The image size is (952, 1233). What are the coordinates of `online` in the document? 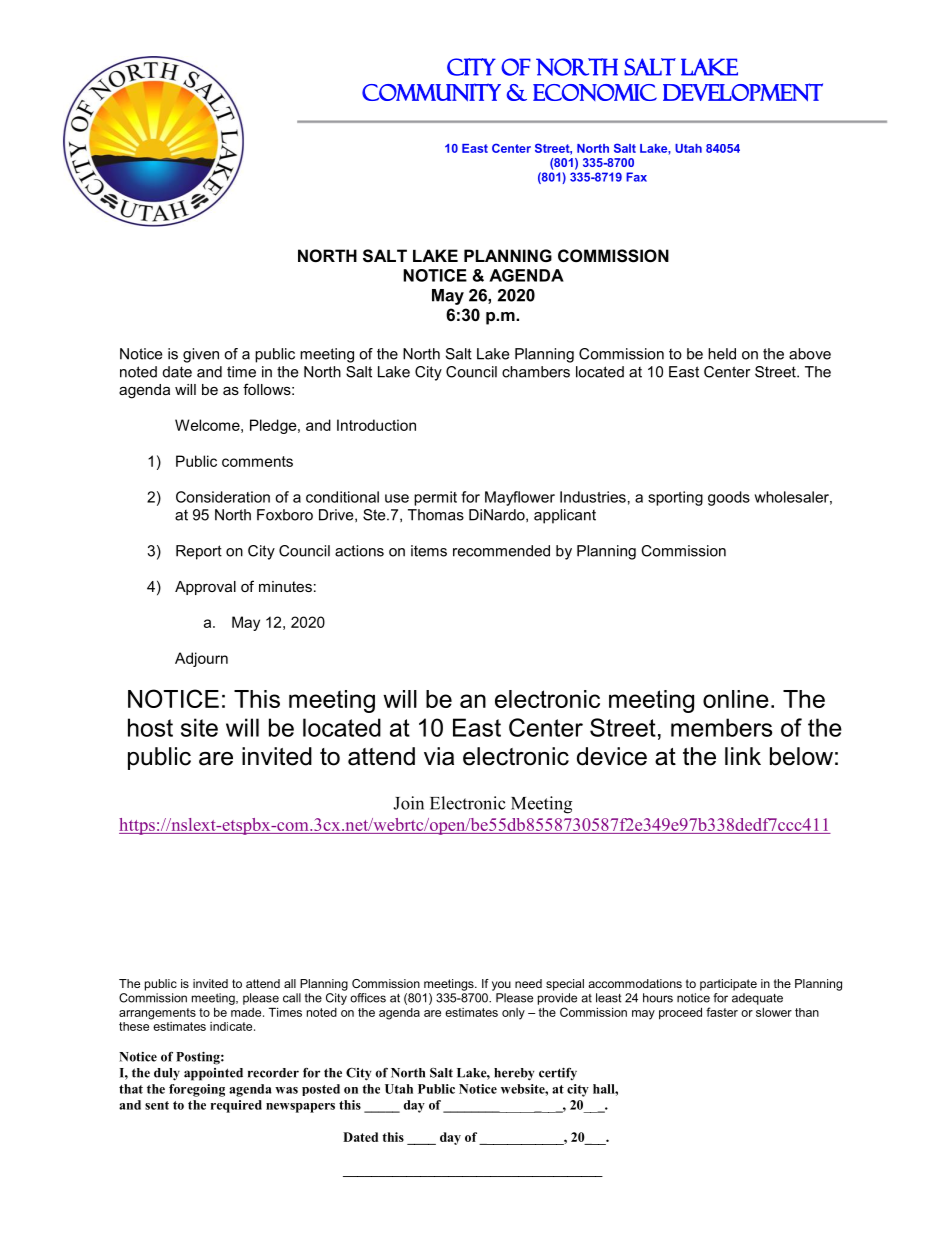 It's located at (736, 699).
